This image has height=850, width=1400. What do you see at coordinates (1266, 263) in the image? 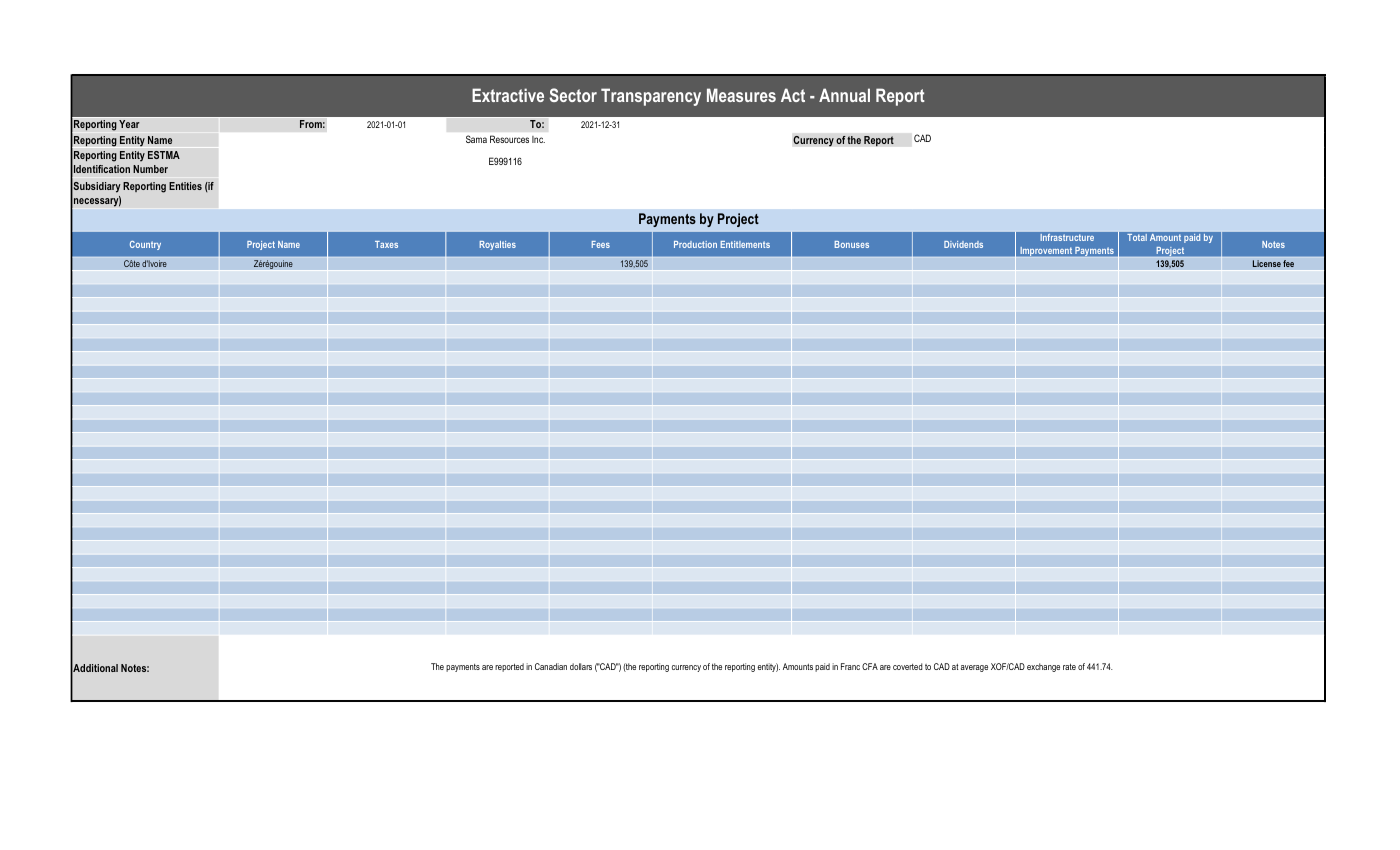
I see `License` at bounding box center [1266, 263].
